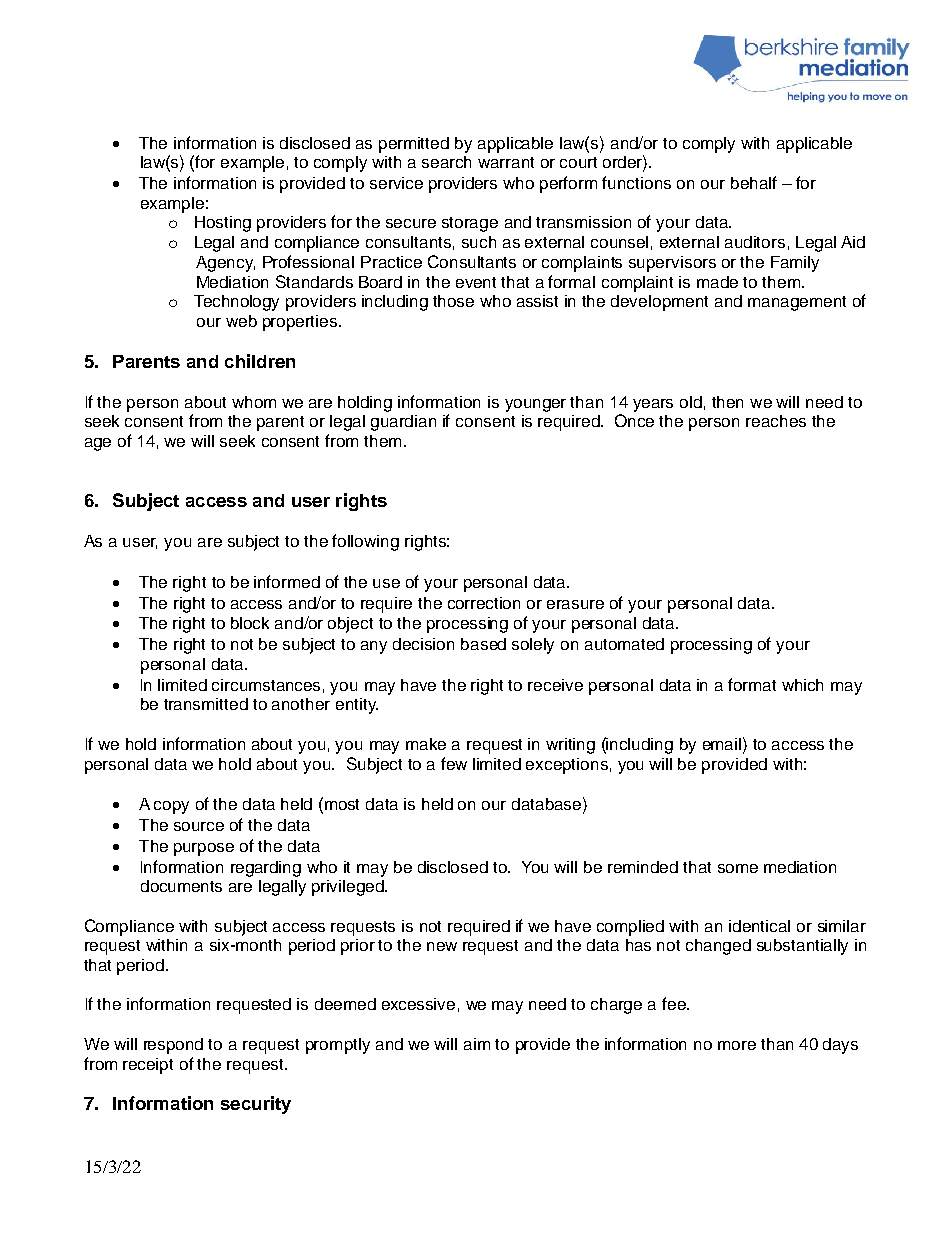 The width and height of the image is (952, 1233). Describe the element at coordinates (506, 162) in the image. I see `warrant` at that location.
